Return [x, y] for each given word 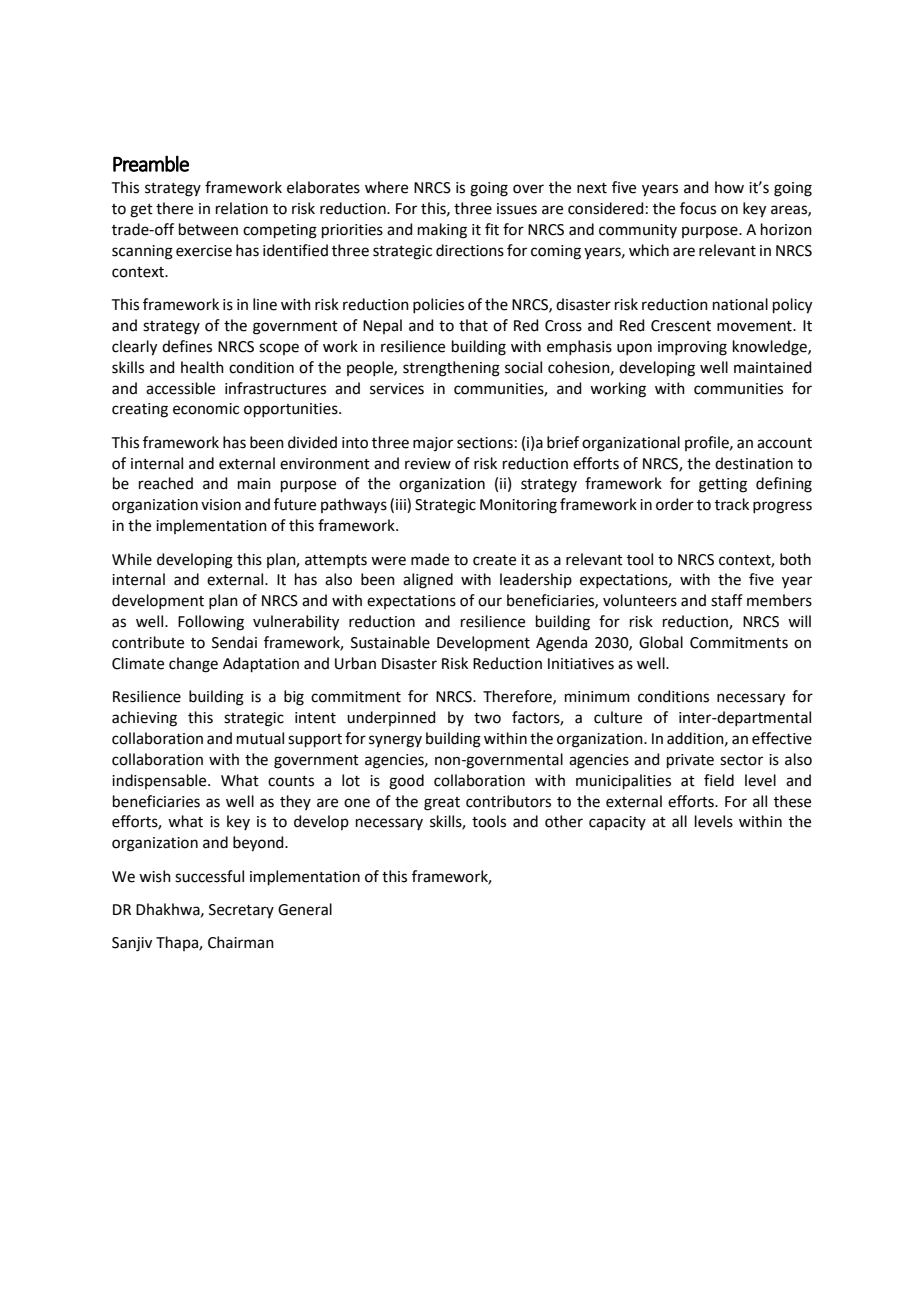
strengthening [451, 369]
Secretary [241, 911]
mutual [260, 738]
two [487, 718]
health [202, 367]
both [795, 559]
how [729, 187]
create [494, 560]
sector [741, 760]
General [305, 909]
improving [692, 348]
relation [242, 208]
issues [517, 209]
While [132, 559]
